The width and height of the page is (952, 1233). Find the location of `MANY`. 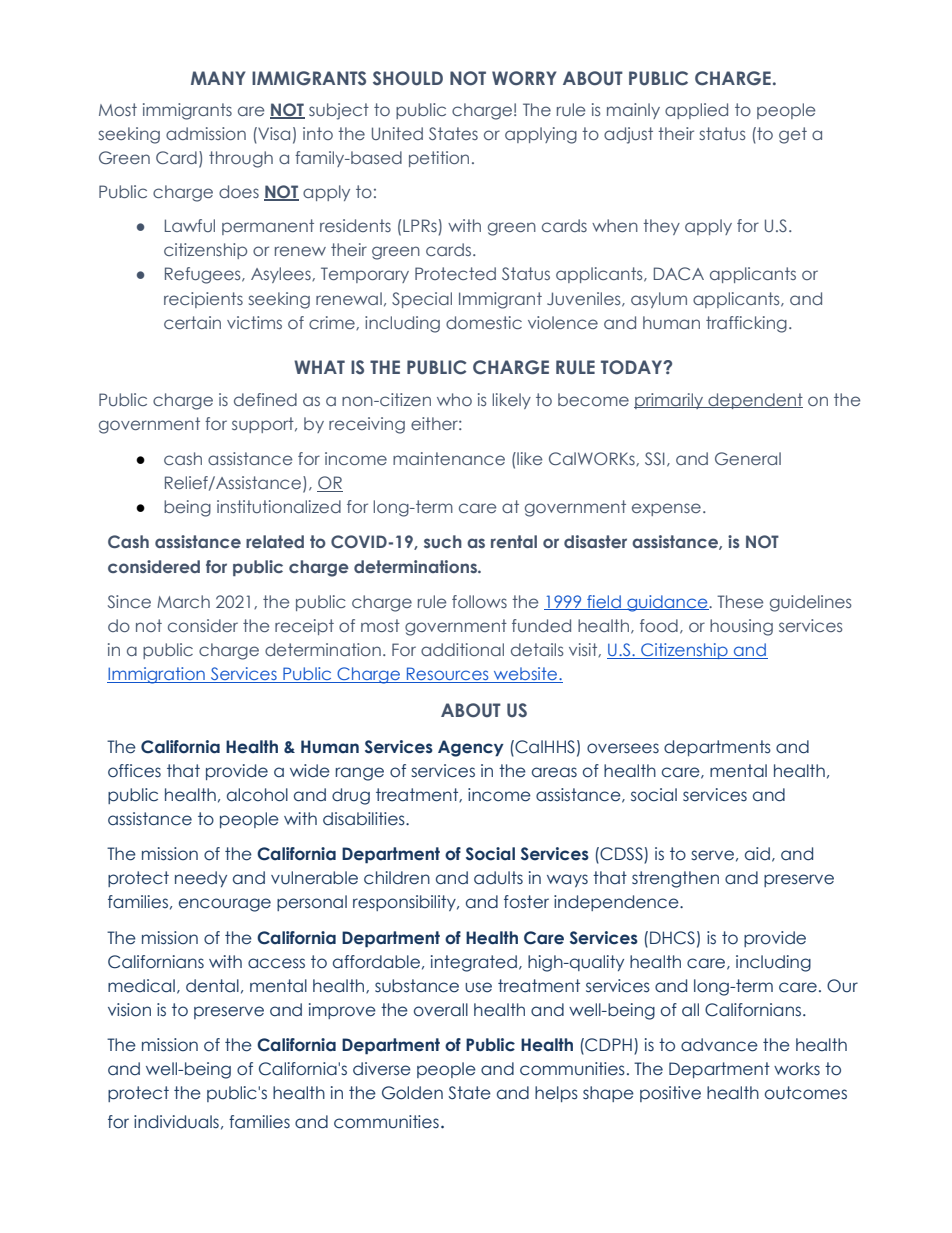

MANY is located at coordinates (218, 78).
